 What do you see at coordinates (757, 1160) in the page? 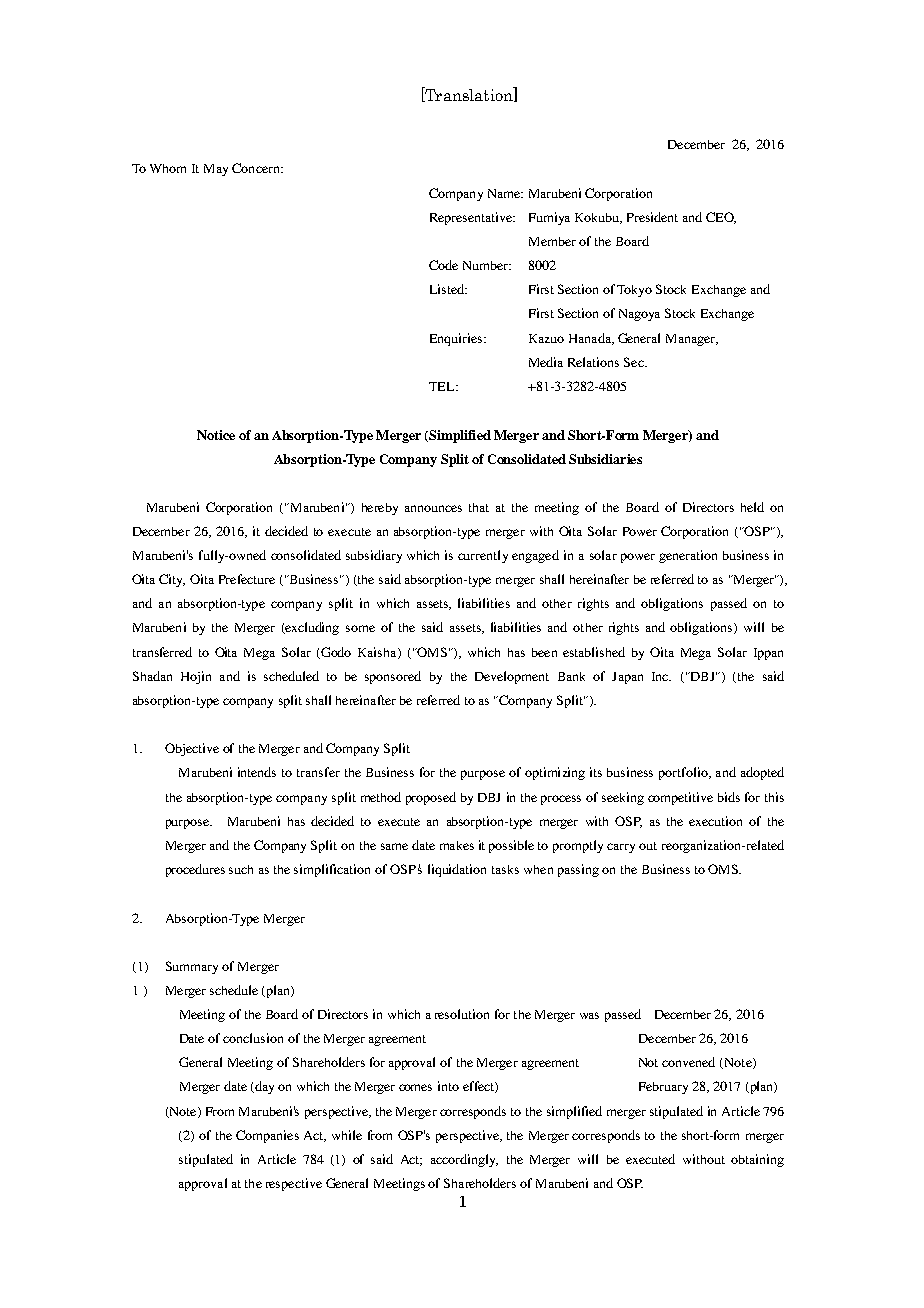
I see `obtaining` at bounding box center [757, 1160].
